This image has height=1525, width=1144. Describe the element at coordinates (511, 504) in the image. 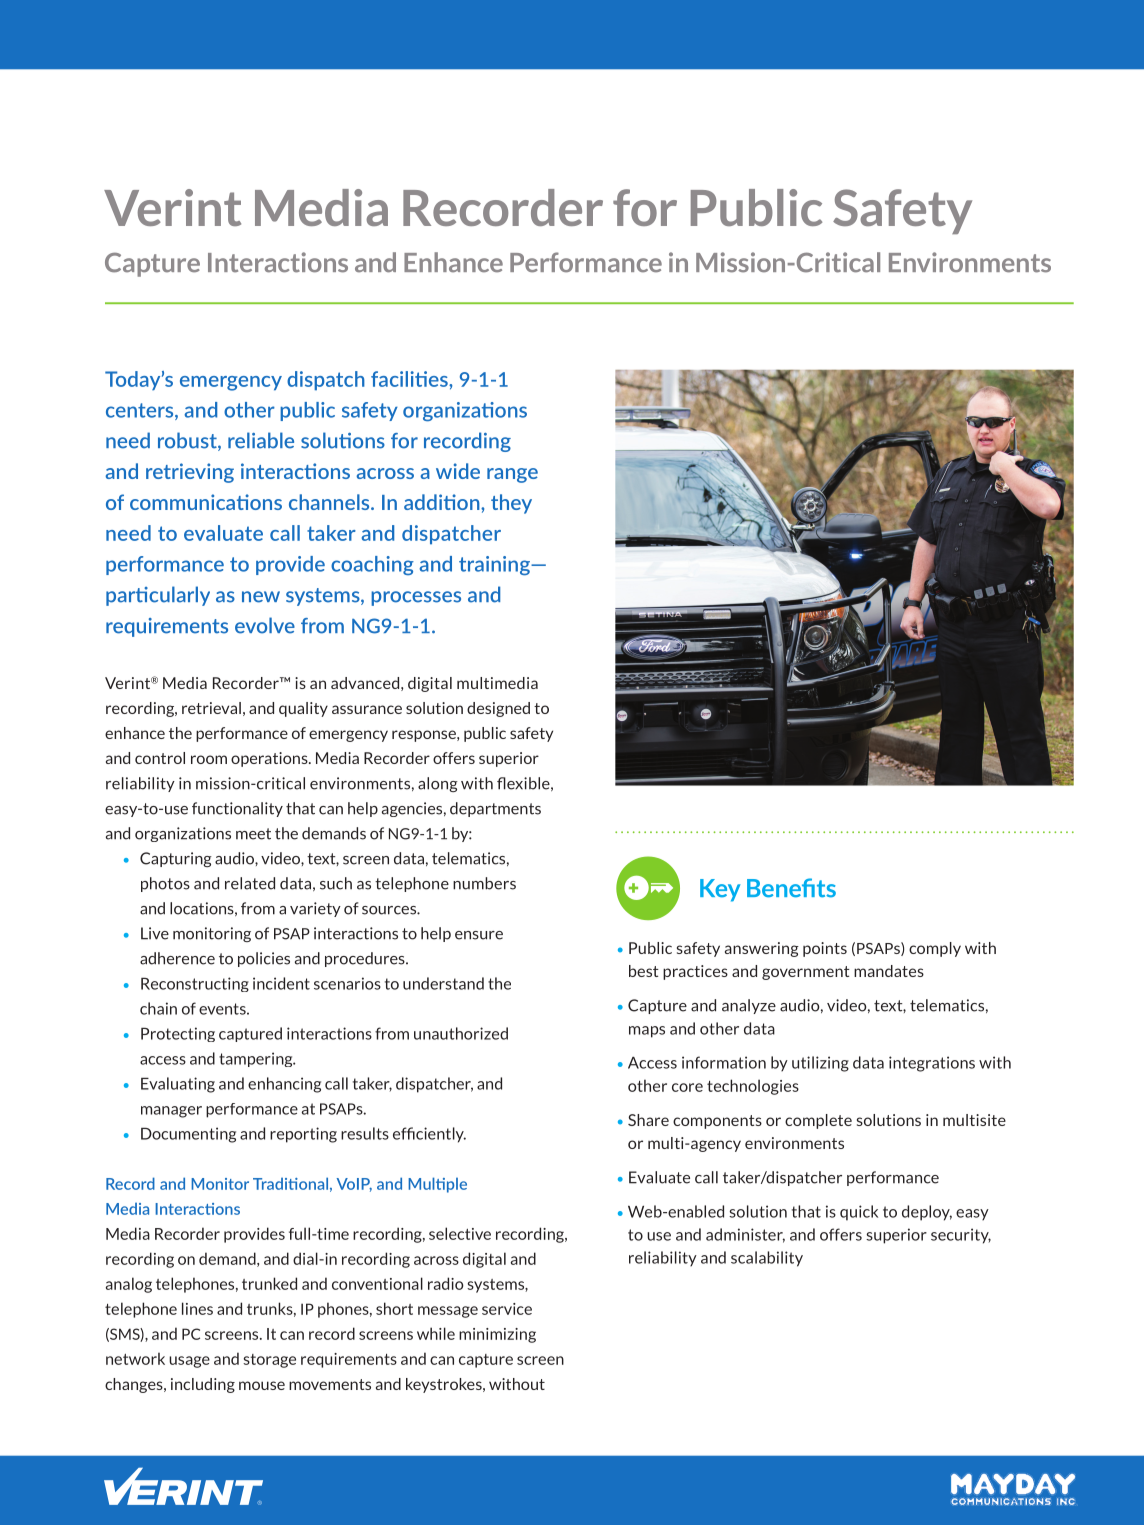

I see `they` at that location.
